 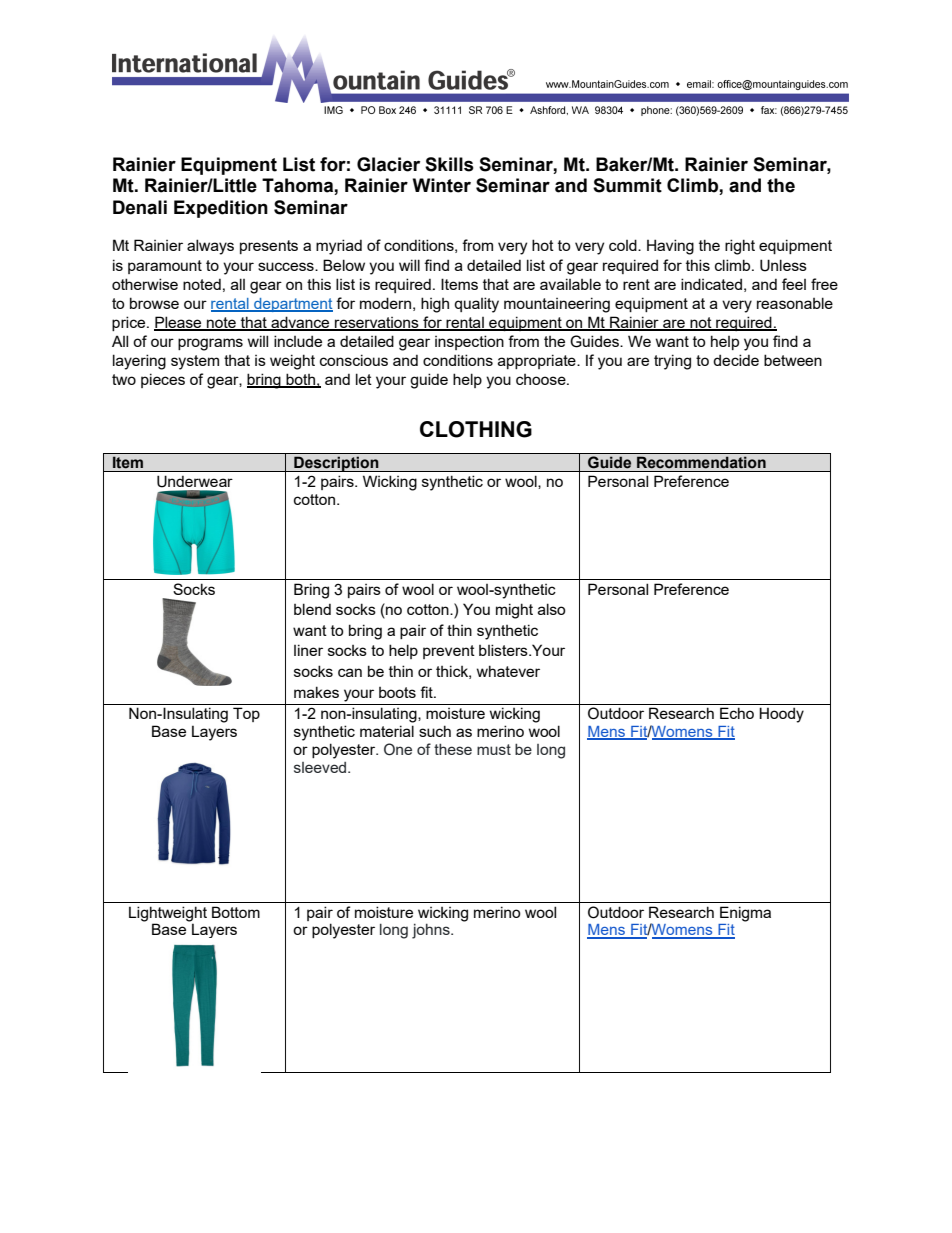 I want to click on blend, so click(x=312, y=609).
